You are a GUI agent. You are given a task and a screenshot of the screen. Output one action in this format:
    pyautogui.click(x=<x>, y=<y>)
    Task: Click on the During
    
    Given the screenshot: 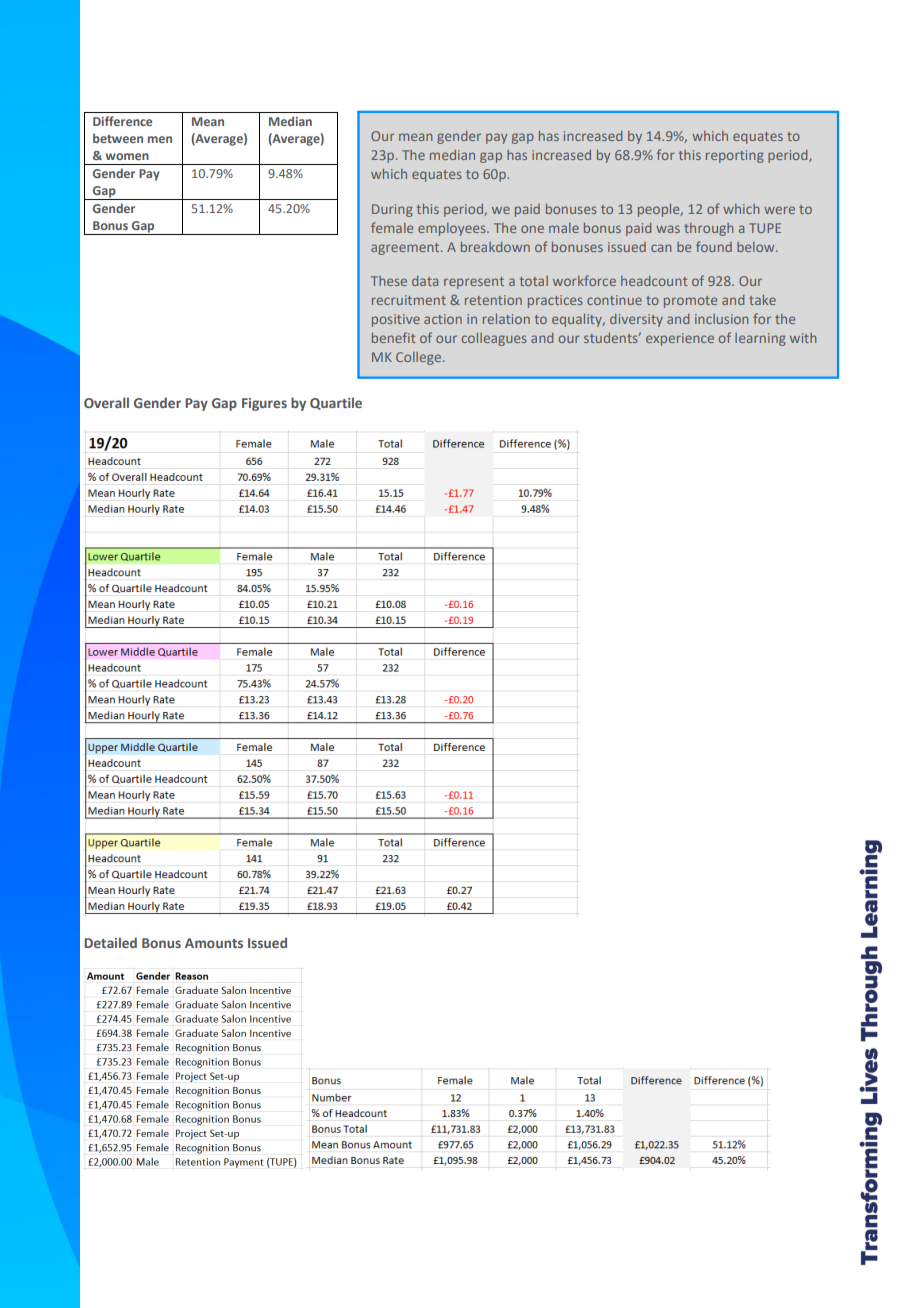 What is the action you would take?
    pyautogui.click(x=392, y=210)
